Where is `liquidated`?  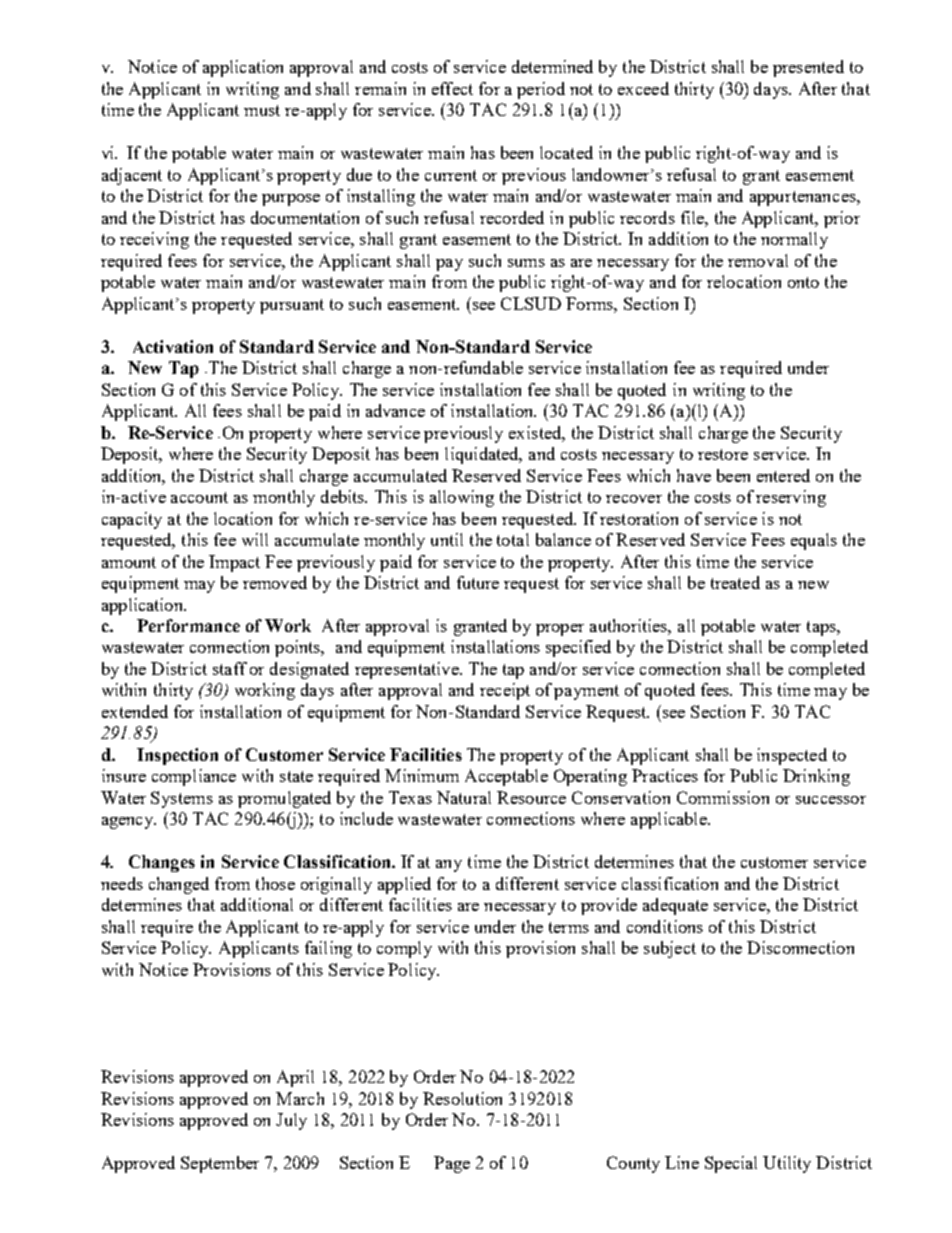 liquidated is located at coordinates (483, 455).
